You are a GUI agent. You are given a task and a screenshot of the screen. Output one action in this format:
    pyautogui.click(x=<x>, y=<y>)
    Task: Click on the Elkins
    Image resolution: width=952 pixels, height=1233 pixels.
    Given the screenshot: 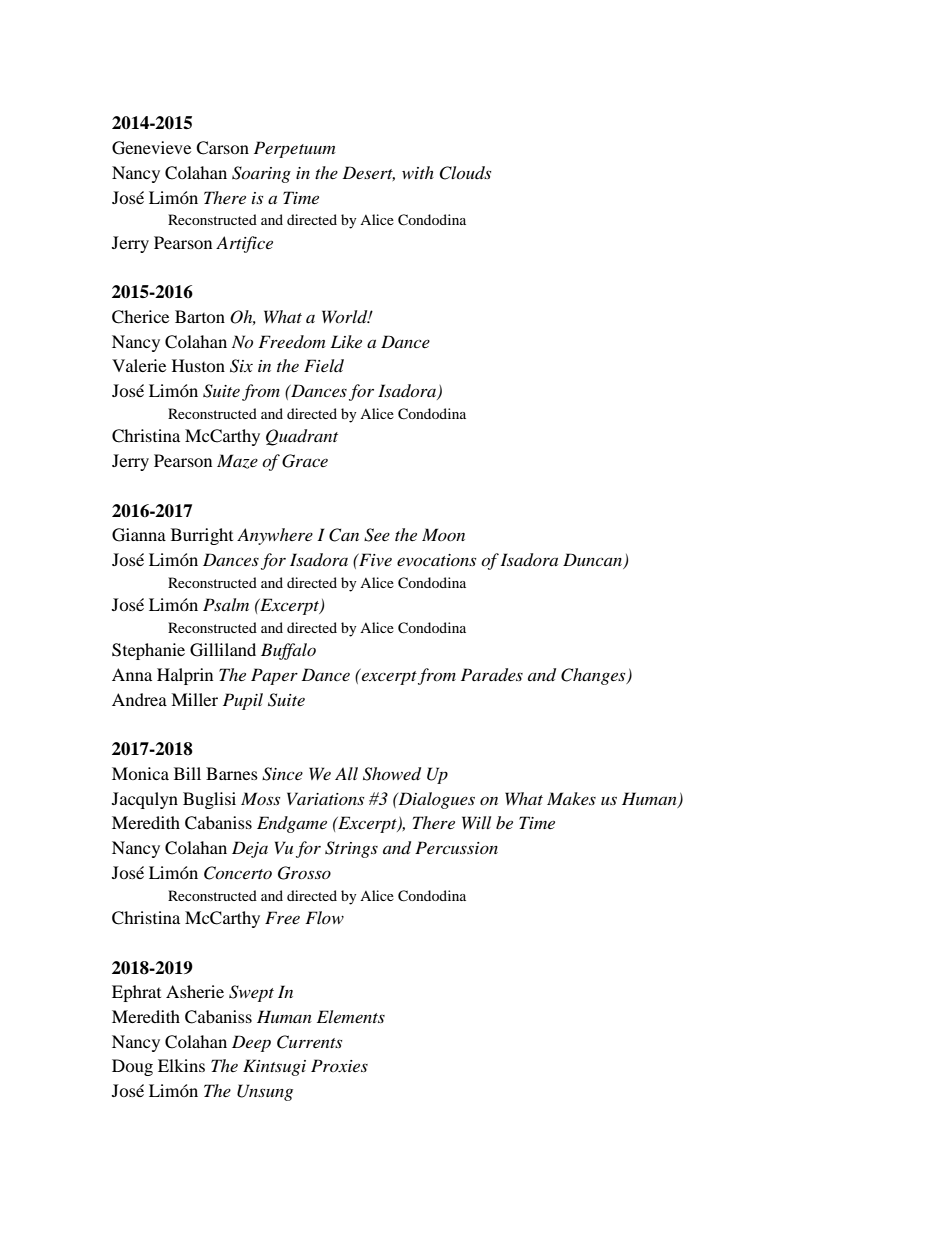 What is the action you would take?
    pyautogui.click(x=181, y=1065)
